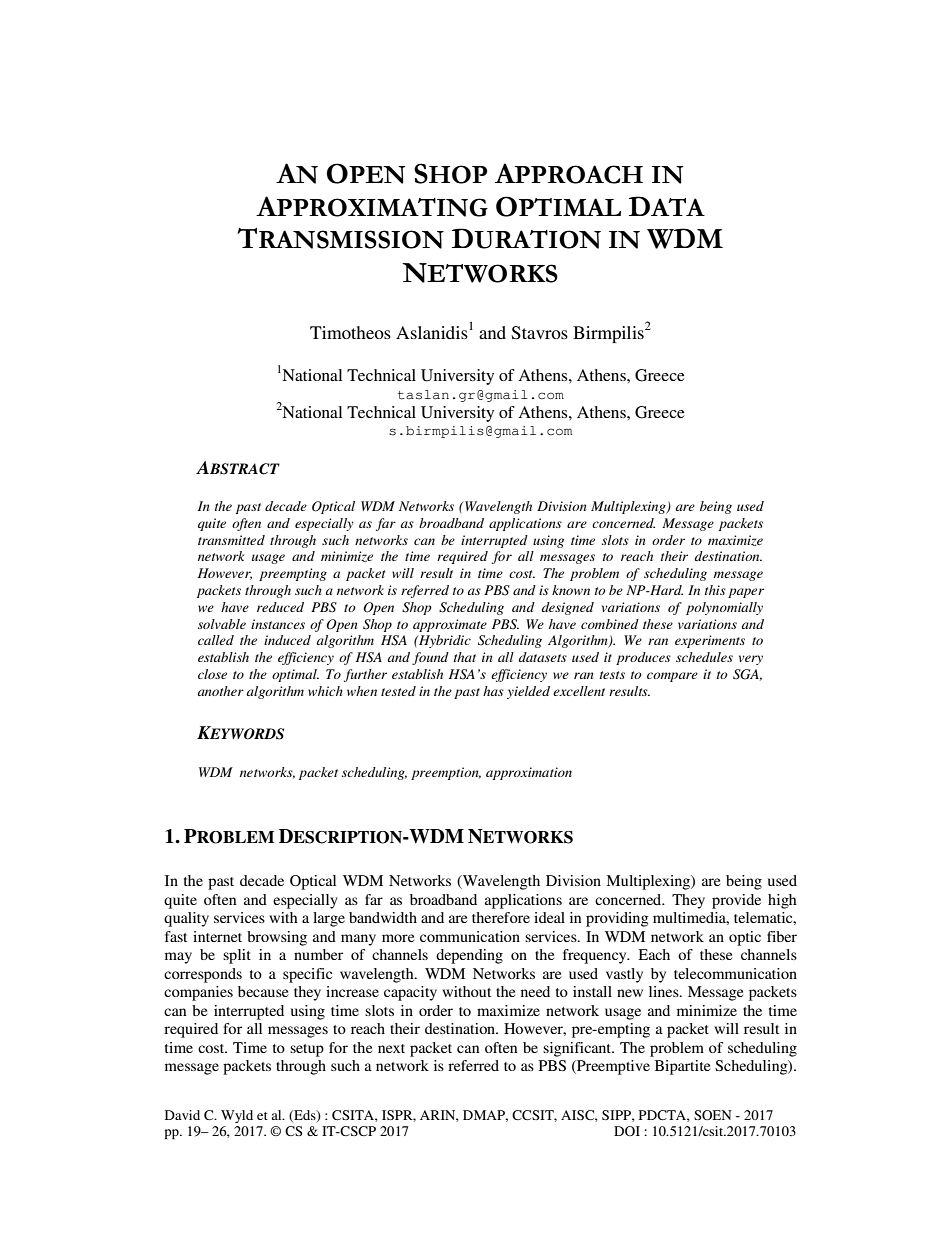 This image has width=952, height=1233. What do you see at coordinates (186, 919) in the image?
I see `quality` at bounding box center [186, 919].
